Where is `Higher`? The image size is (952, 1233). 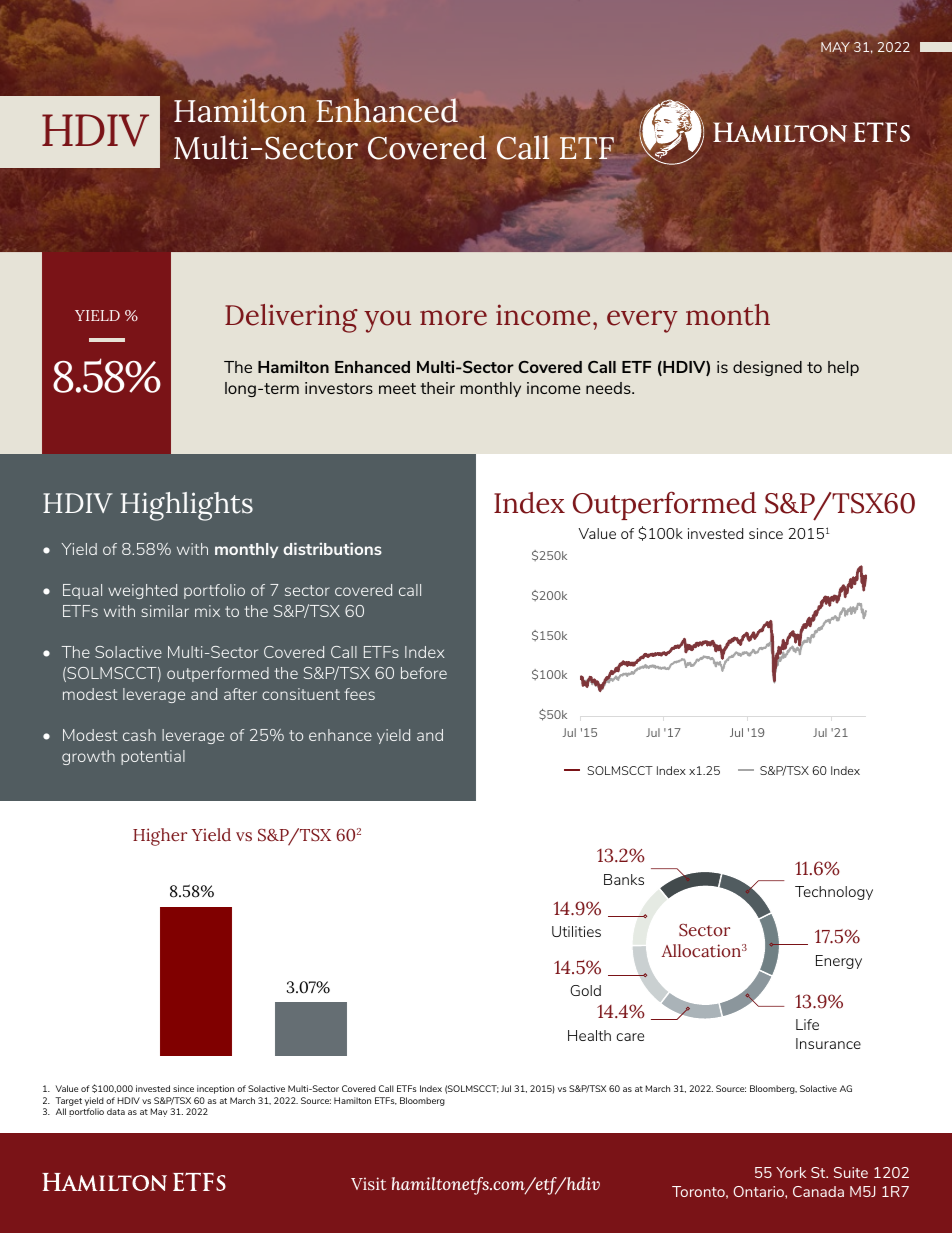 Higher is located at coordinates (160, 837).
